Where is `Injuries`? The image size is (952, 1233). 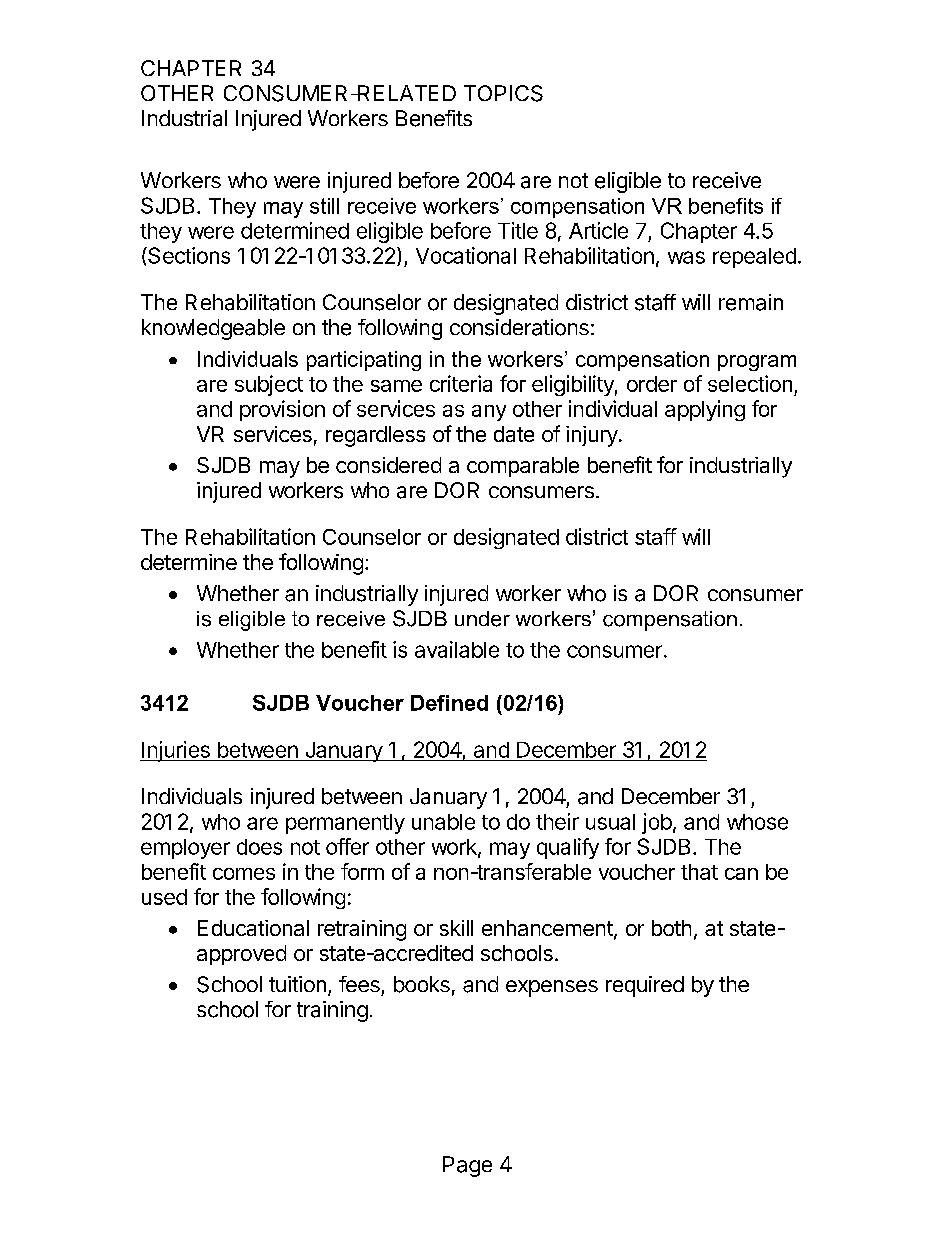
Injuries is located at coordinates (176, 751).
